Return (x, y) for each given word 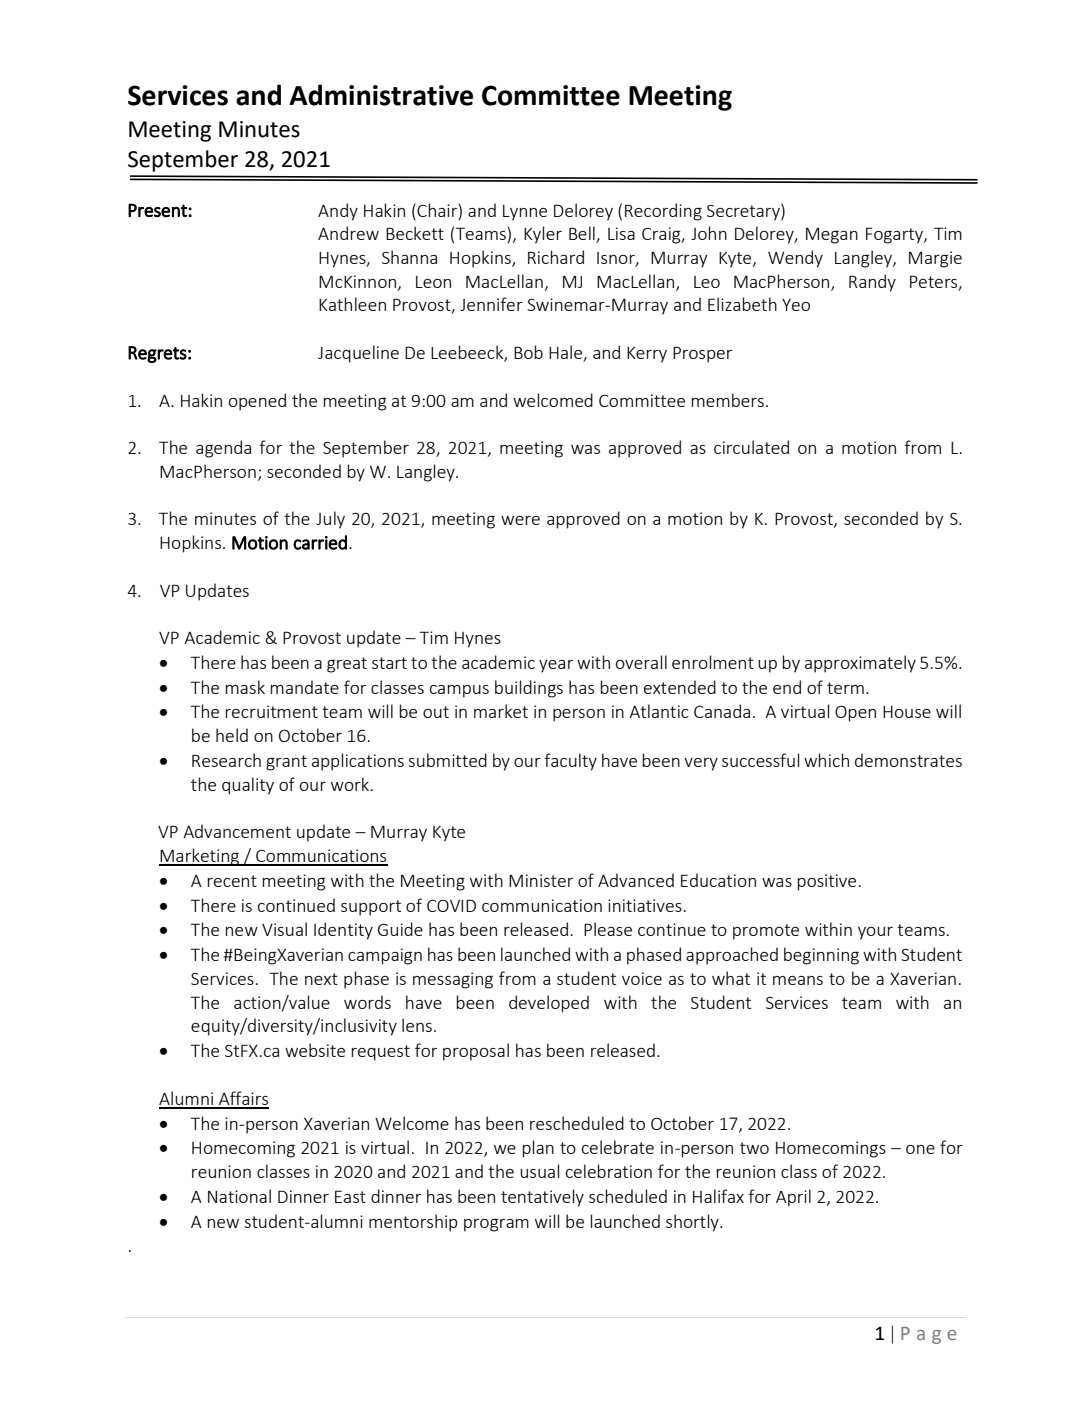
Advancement (237, 831)
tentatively (542, 1198)
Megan (832, 236)
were (520, 520)
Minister (541, 880)
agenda (223, 449)
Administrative (381, 95)
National (239, 1196)
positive (826, 882)
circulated (751, 447)
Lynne (525, 213)
